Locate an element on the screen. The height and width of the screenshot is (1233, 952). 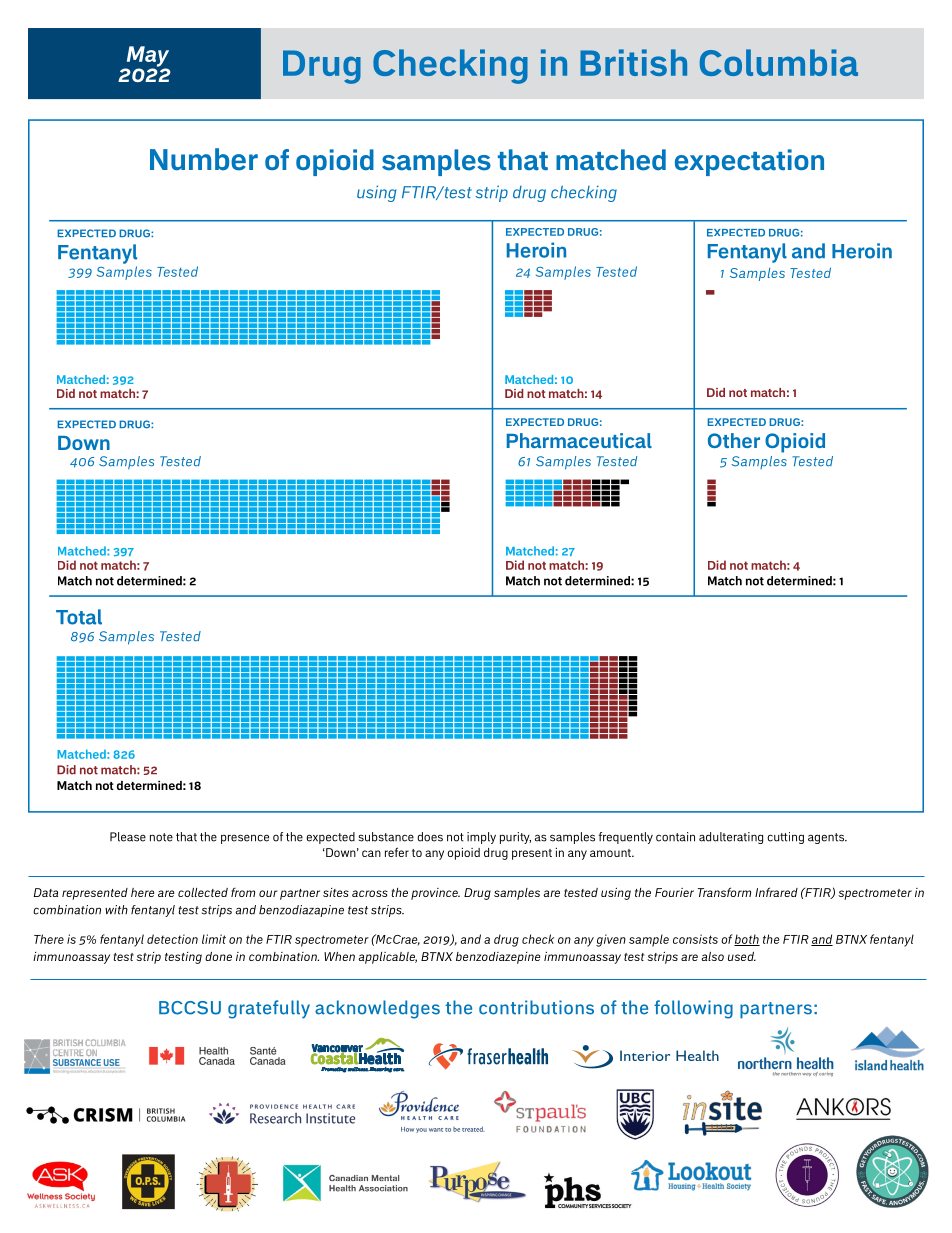
Columbia is located at coordinates (779, 62).
